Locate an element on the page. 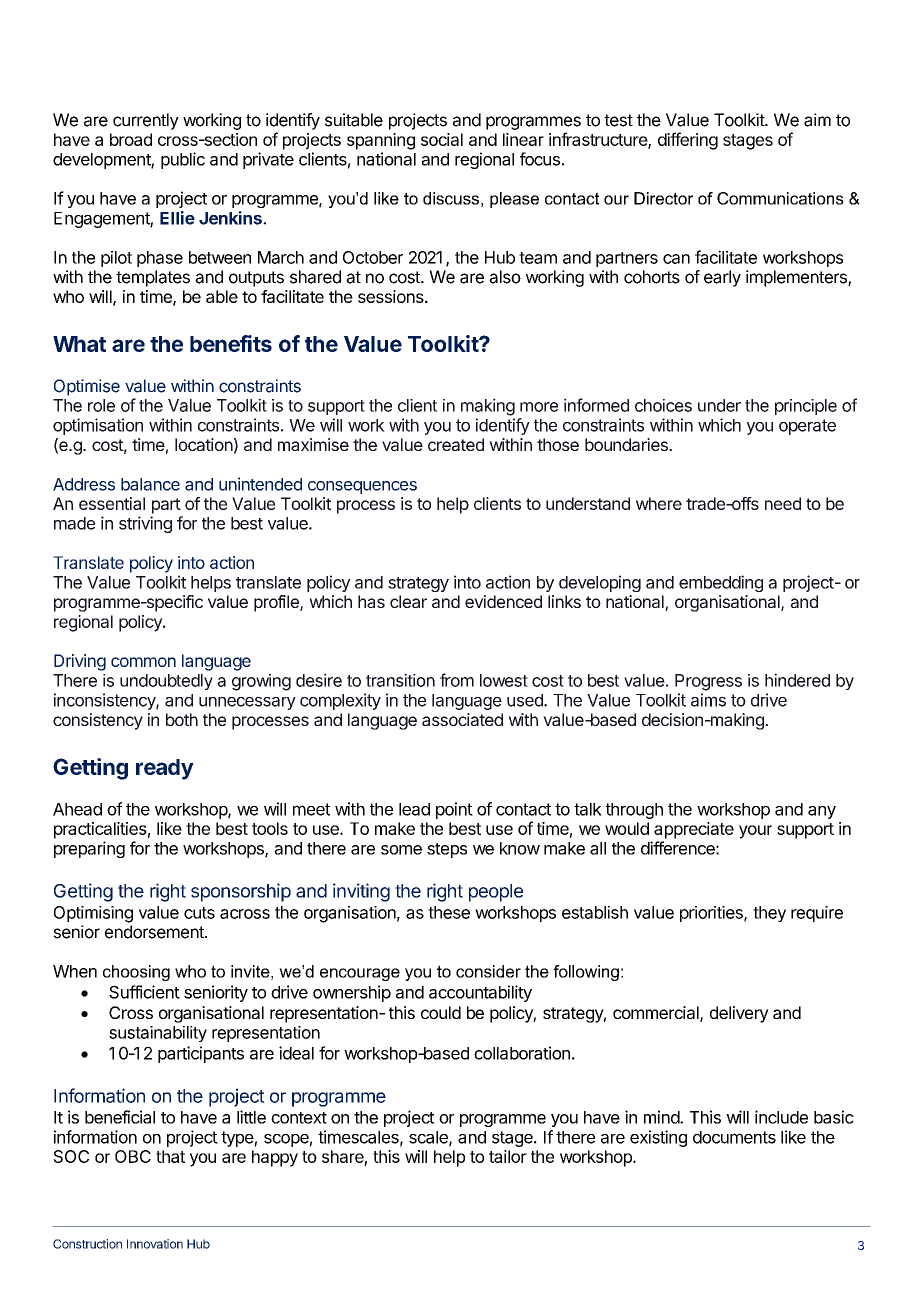  social is located at coordinates (442, 139).
